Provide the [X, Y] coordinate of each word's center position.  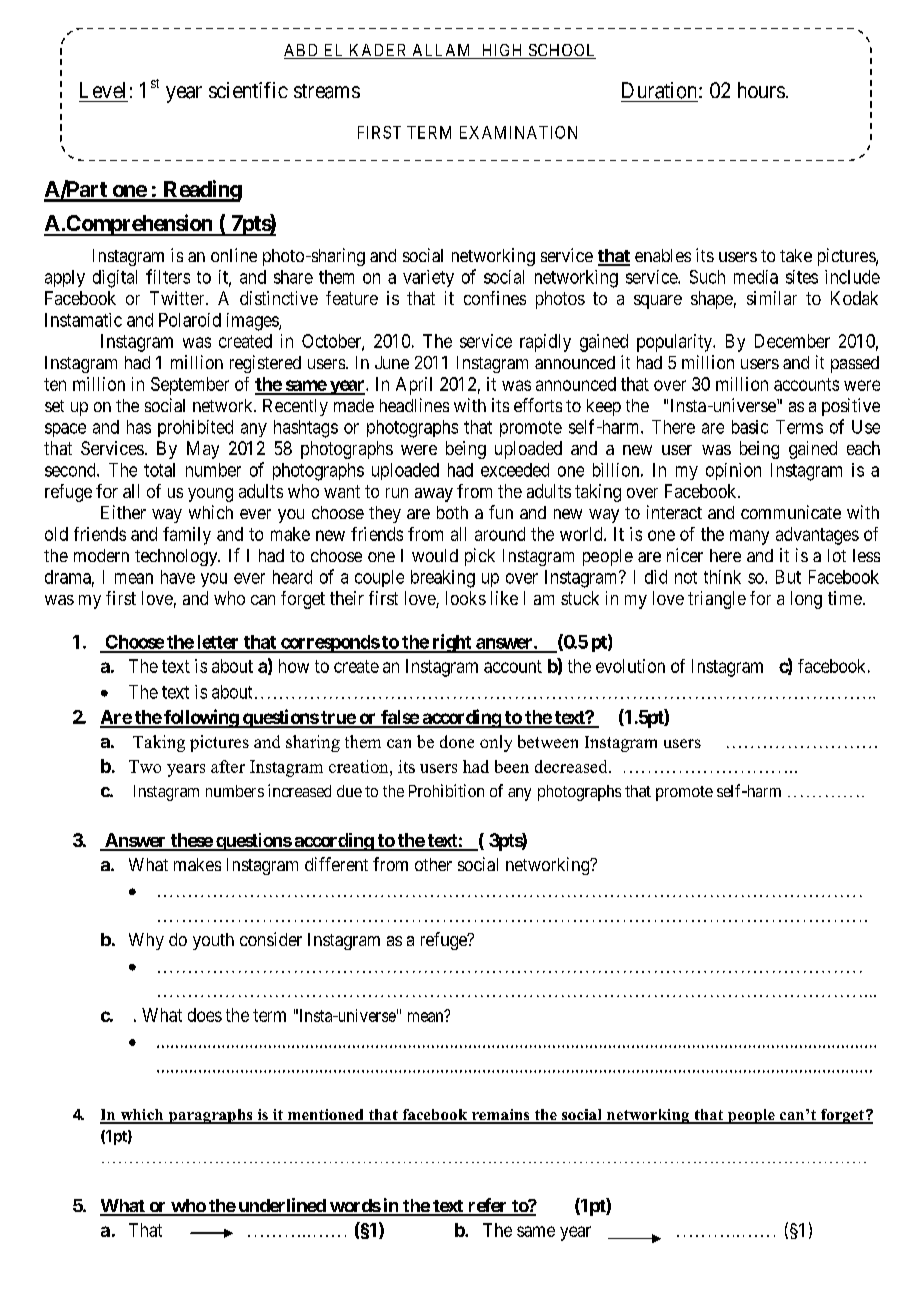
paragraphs [210, 1116]
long [806, 600]
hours [761, 90]
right [452, 643]
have [178, 577]
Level [102, 90]
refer [487, 1206]
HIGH [502, 51]
